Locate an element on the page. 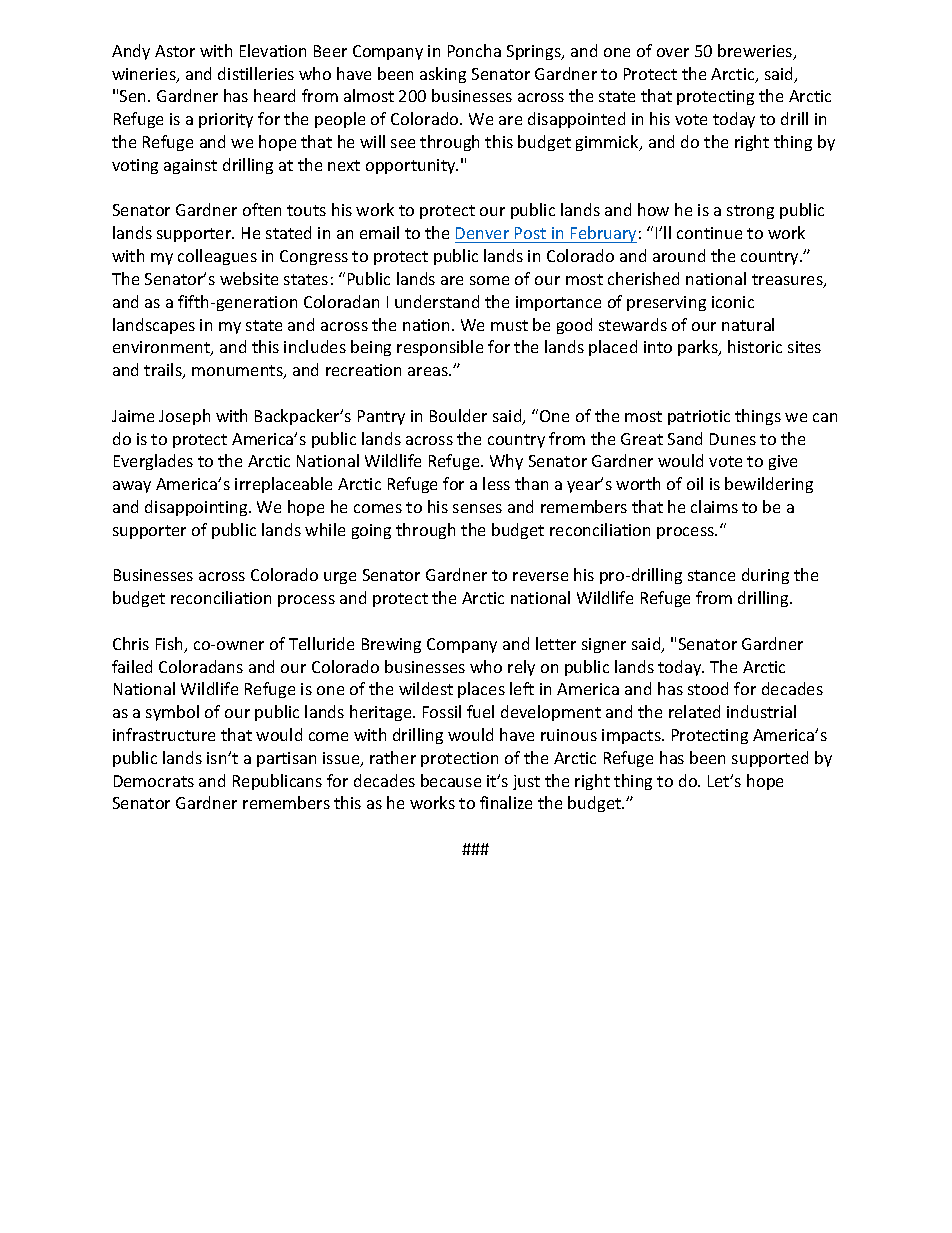  senses is located at coordinates (477, 508).
